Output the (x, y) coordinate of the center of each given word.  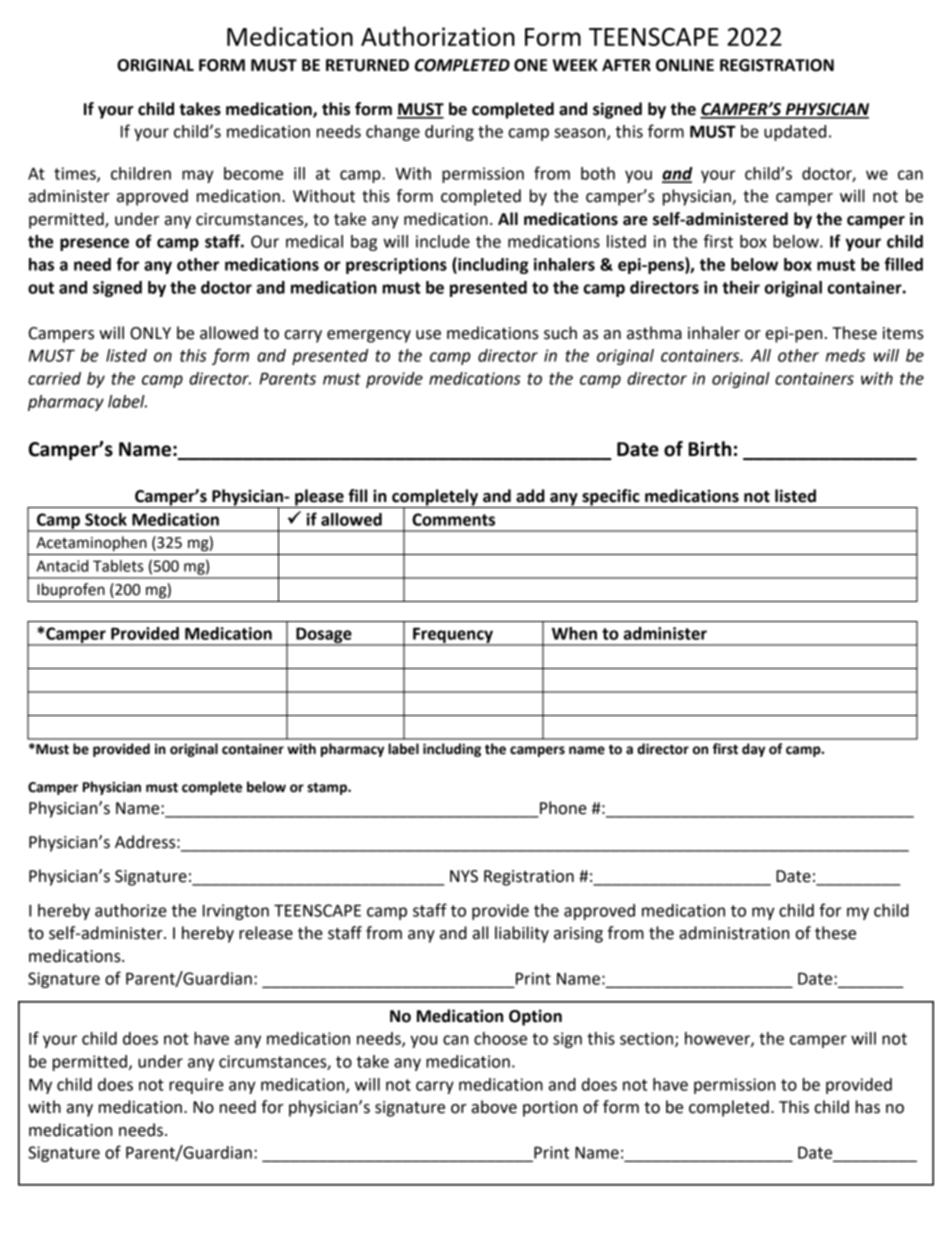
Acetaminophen (91, 543)
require (196, 1086)
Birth (710, 449)
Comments (453, 519)
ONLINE (685, 65)
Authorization (438, 36)
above (494, 1107)
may (198, 176)
